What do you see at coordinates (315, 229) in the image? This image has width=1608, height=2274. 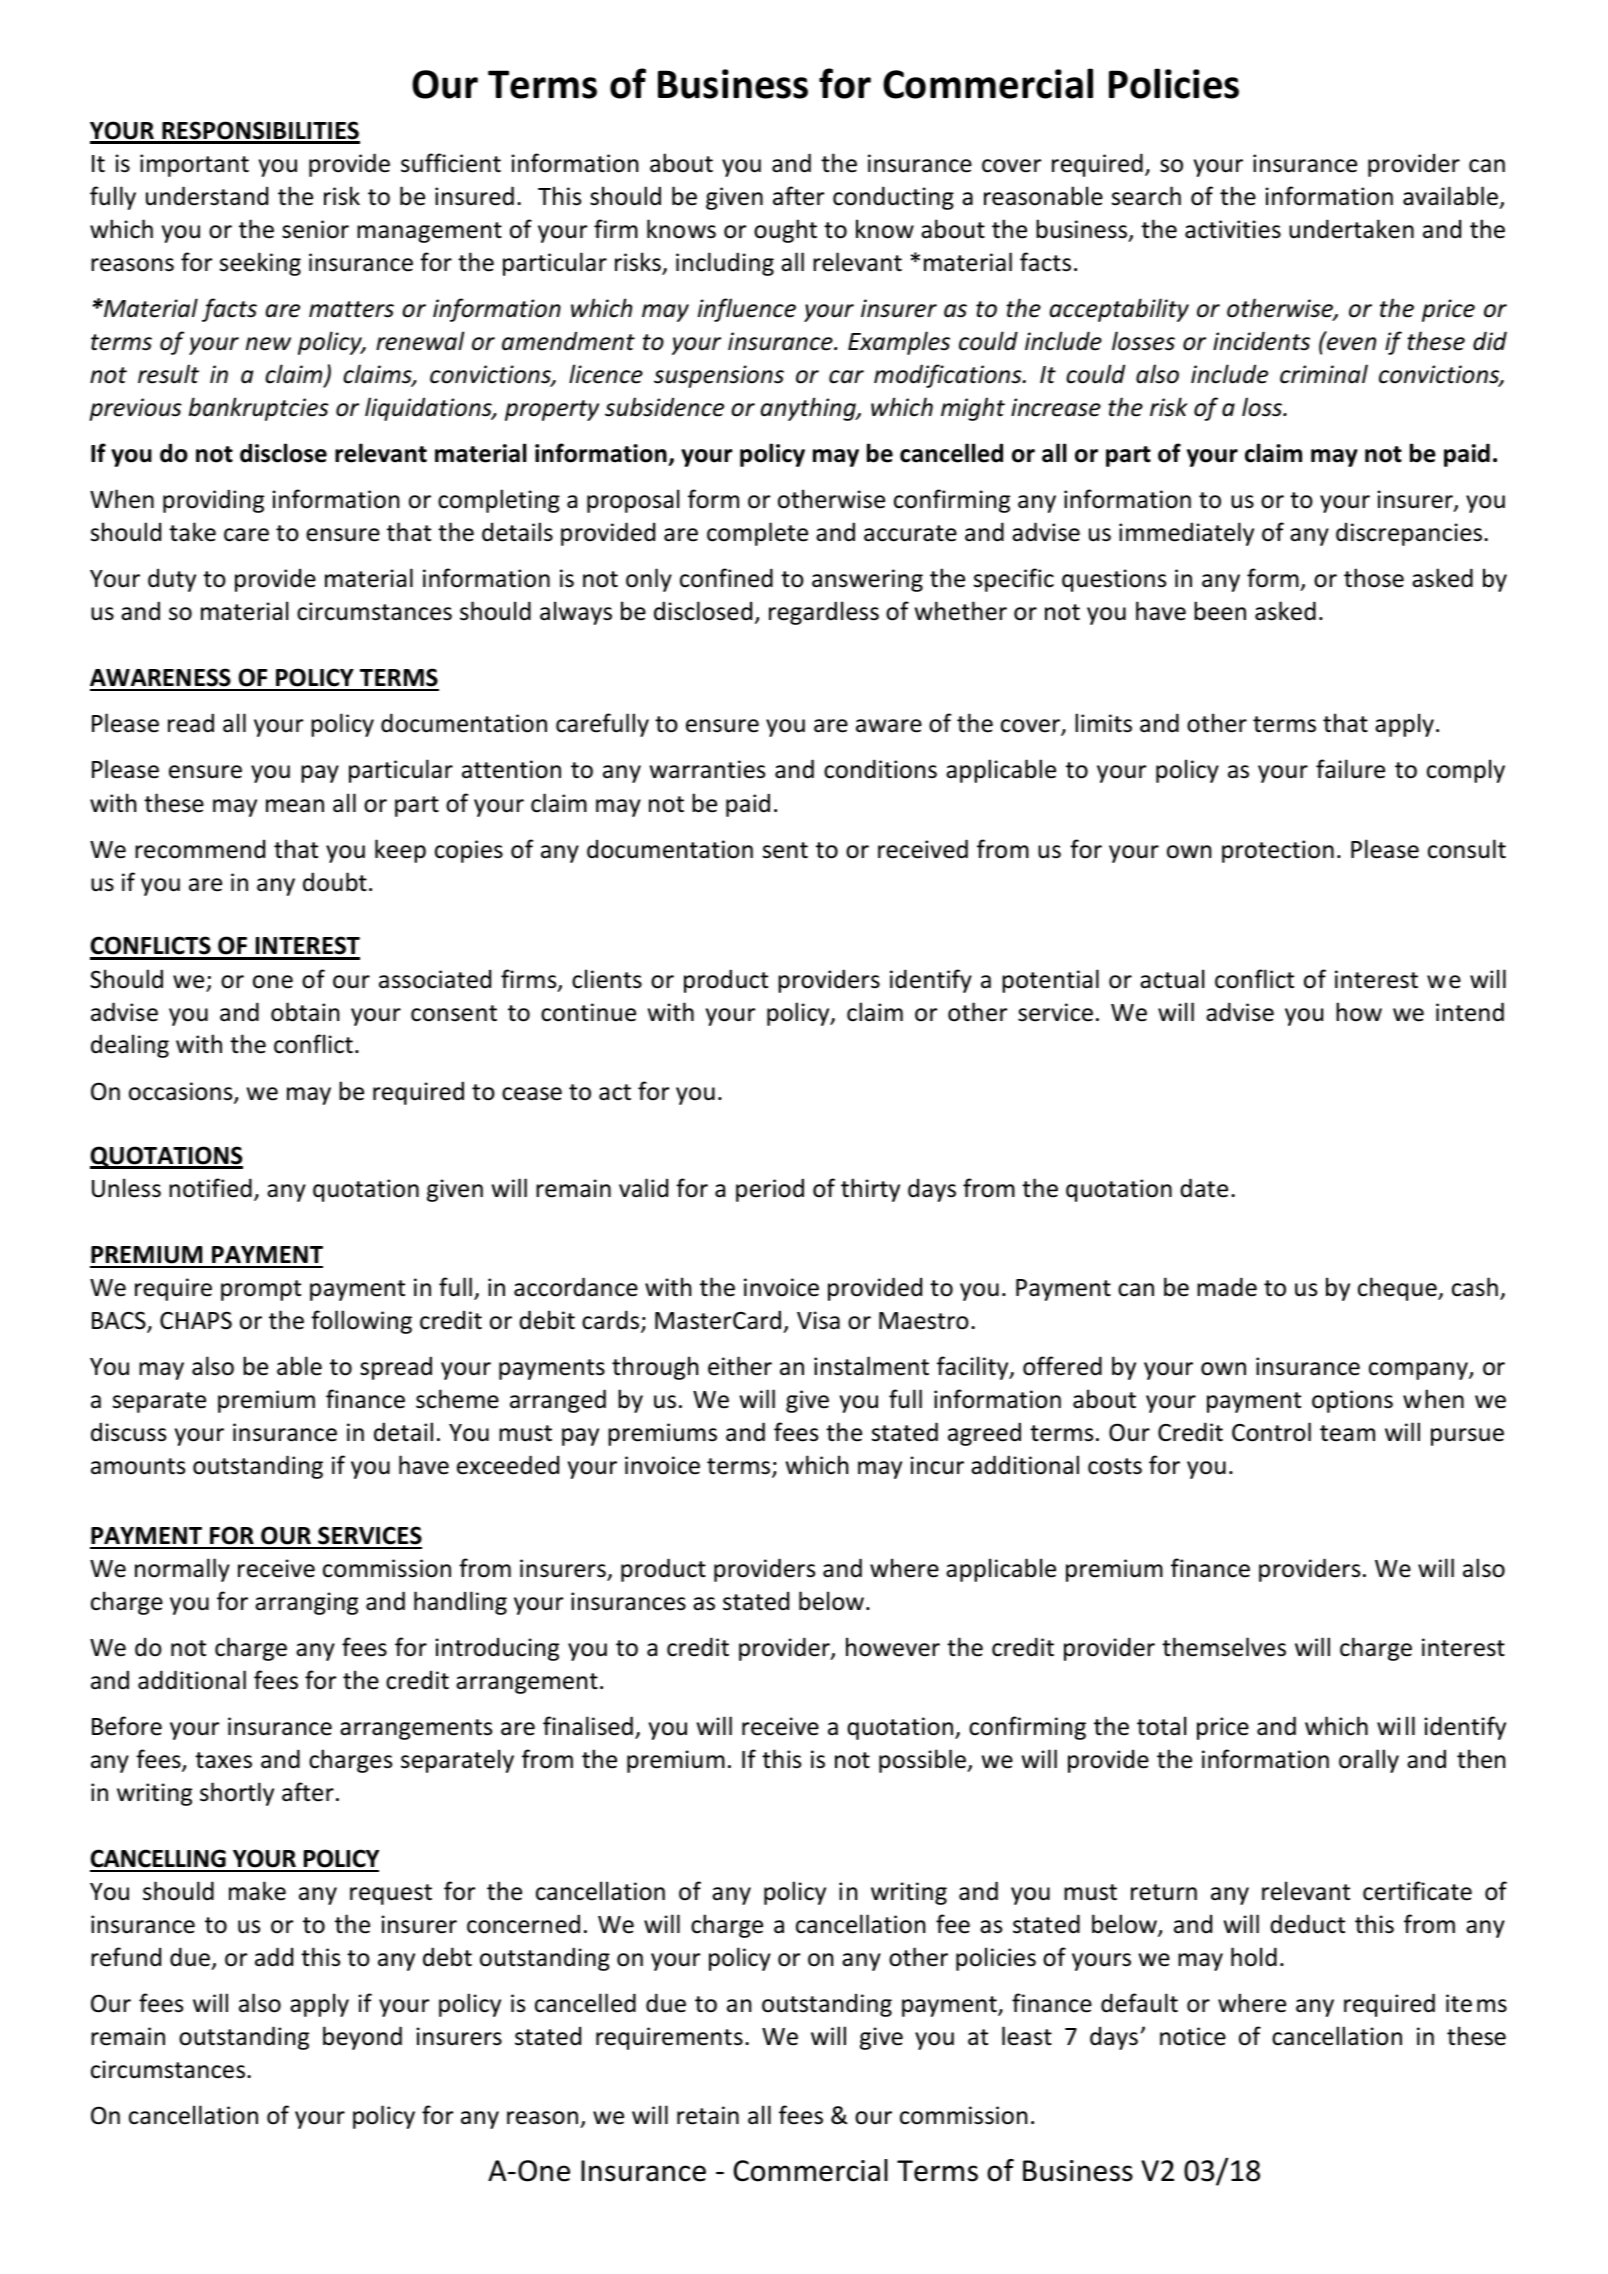 I see `senior` at bounding box center [315, 229].
